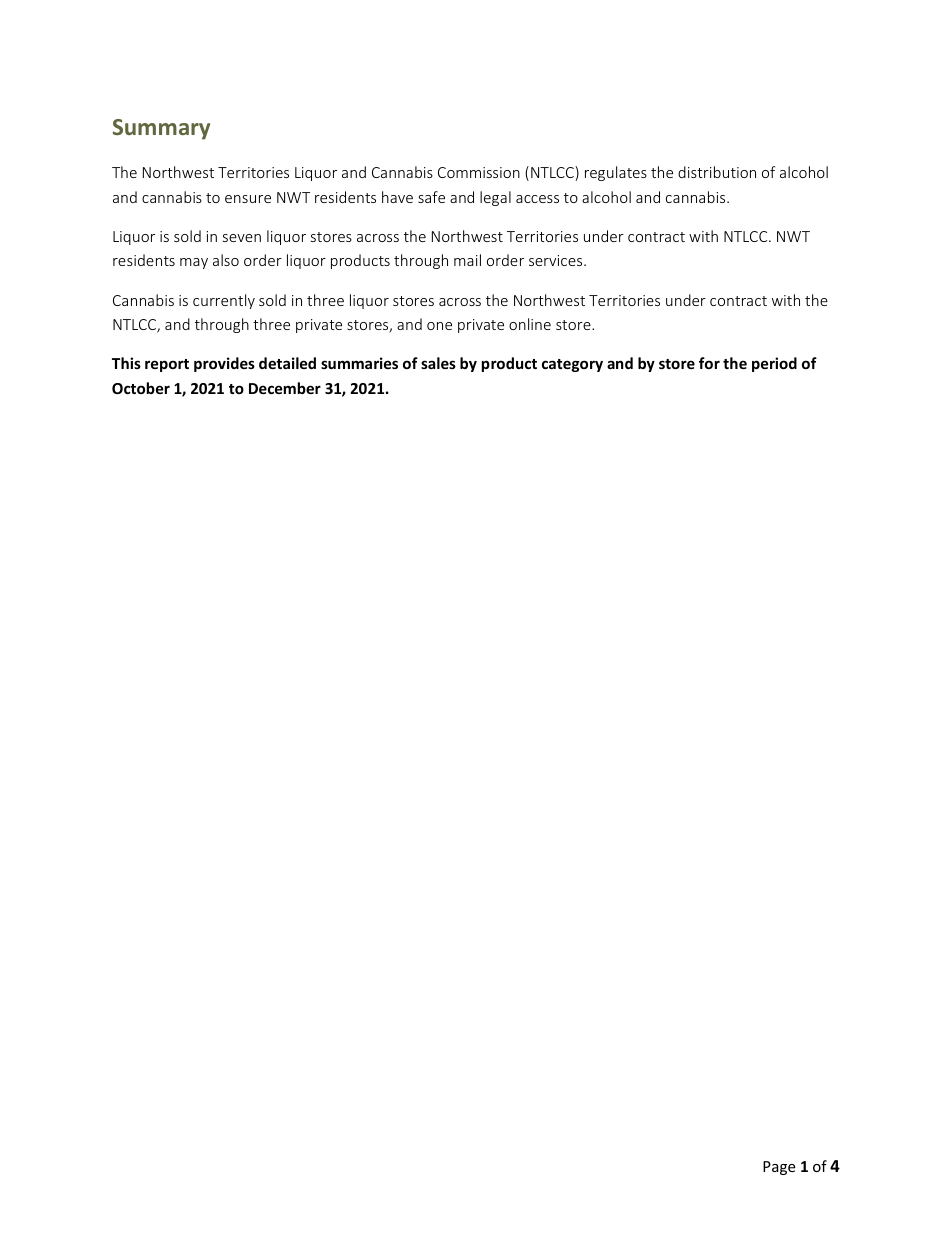 The image size is (952, 1233). What do you see at coordinates (285, 388) in the screenshot?
I see `December` at bounding box center [285, 388].
